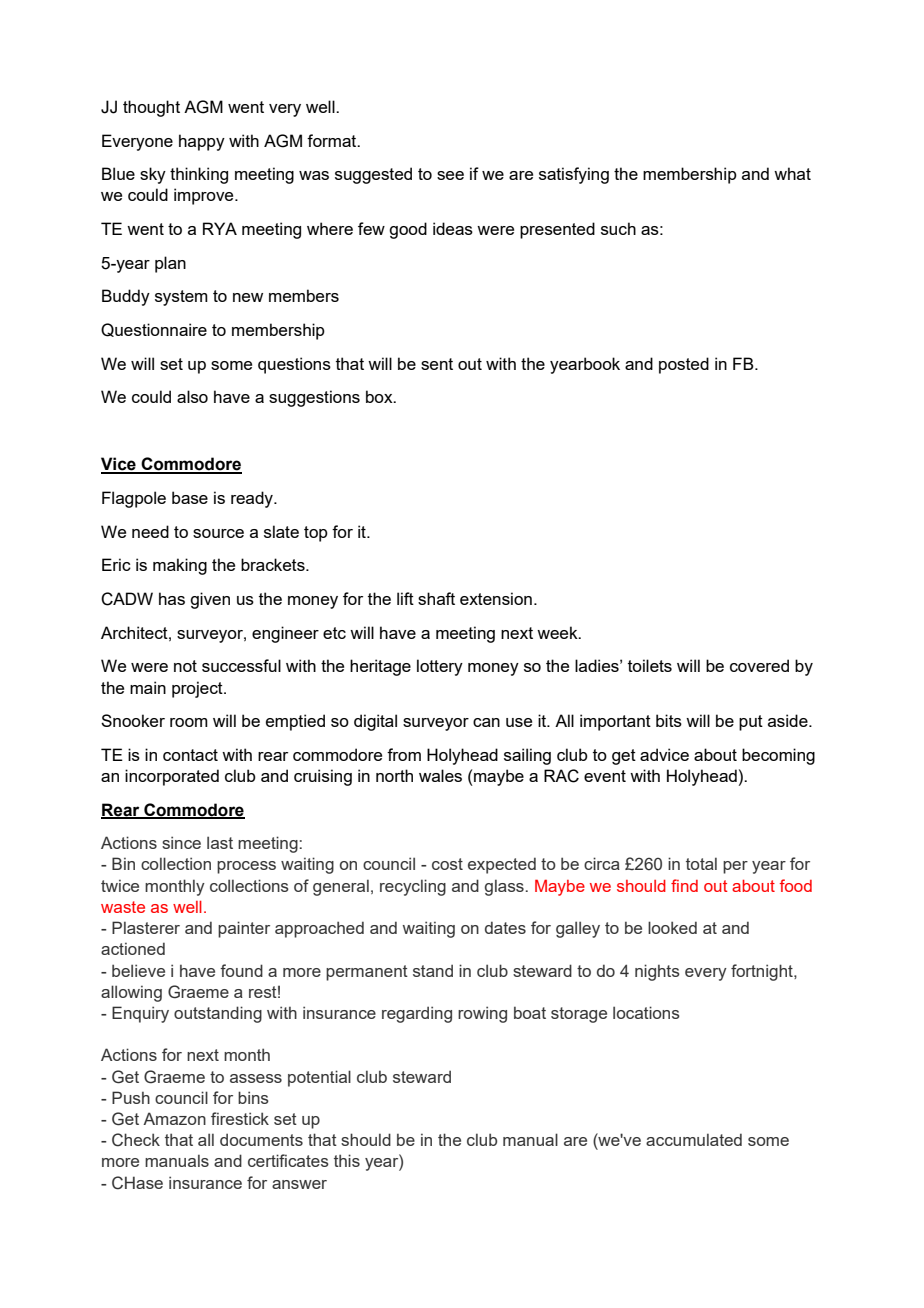 The image size is (924, 1308). I want to click on wales, so click(440, 775).
